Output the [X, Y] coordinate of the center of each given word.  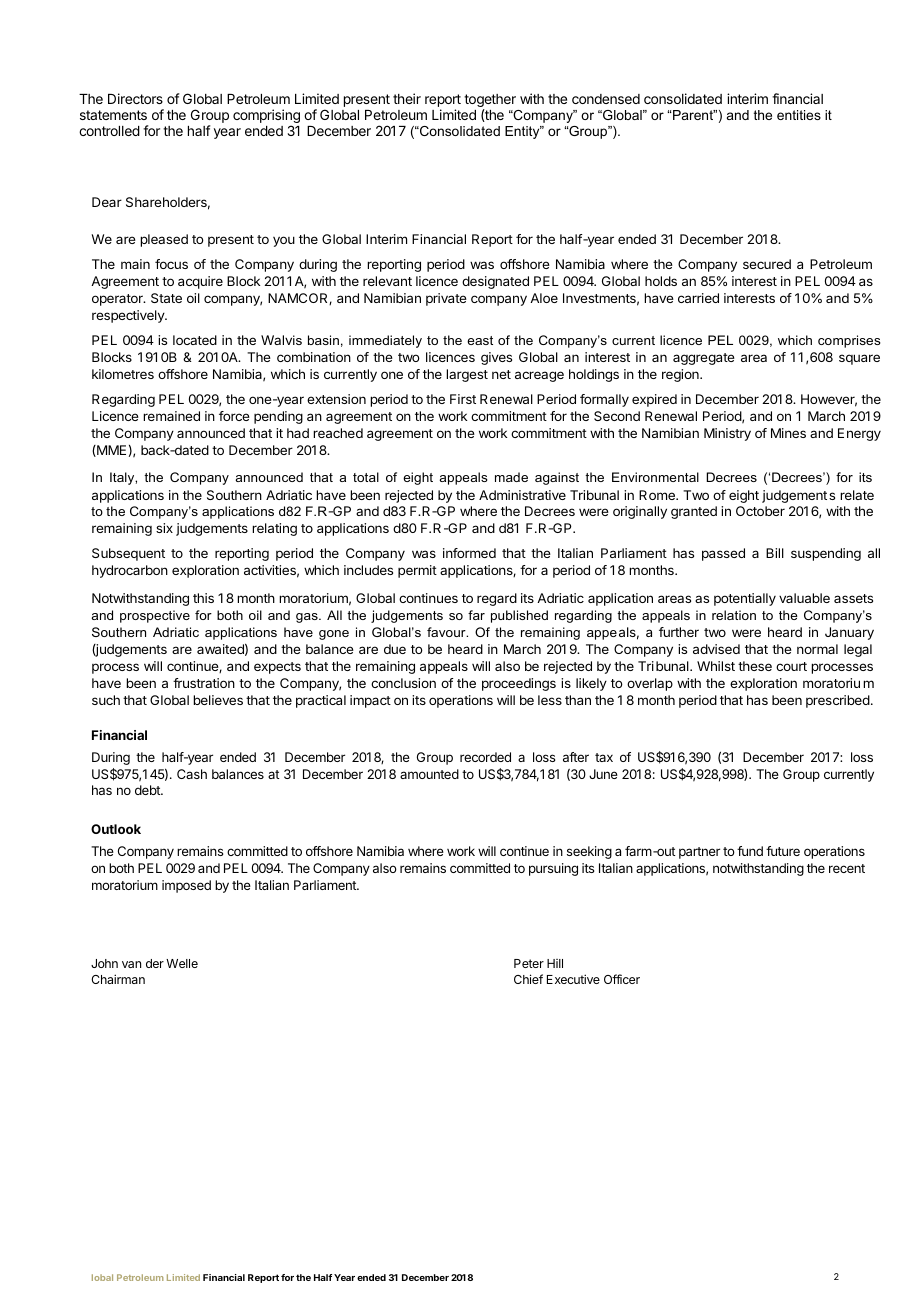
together [490, 102]
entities [799, 115]
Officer [622, 979]
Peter [529, 963]
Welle [182, 963]
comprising [266, 117]
